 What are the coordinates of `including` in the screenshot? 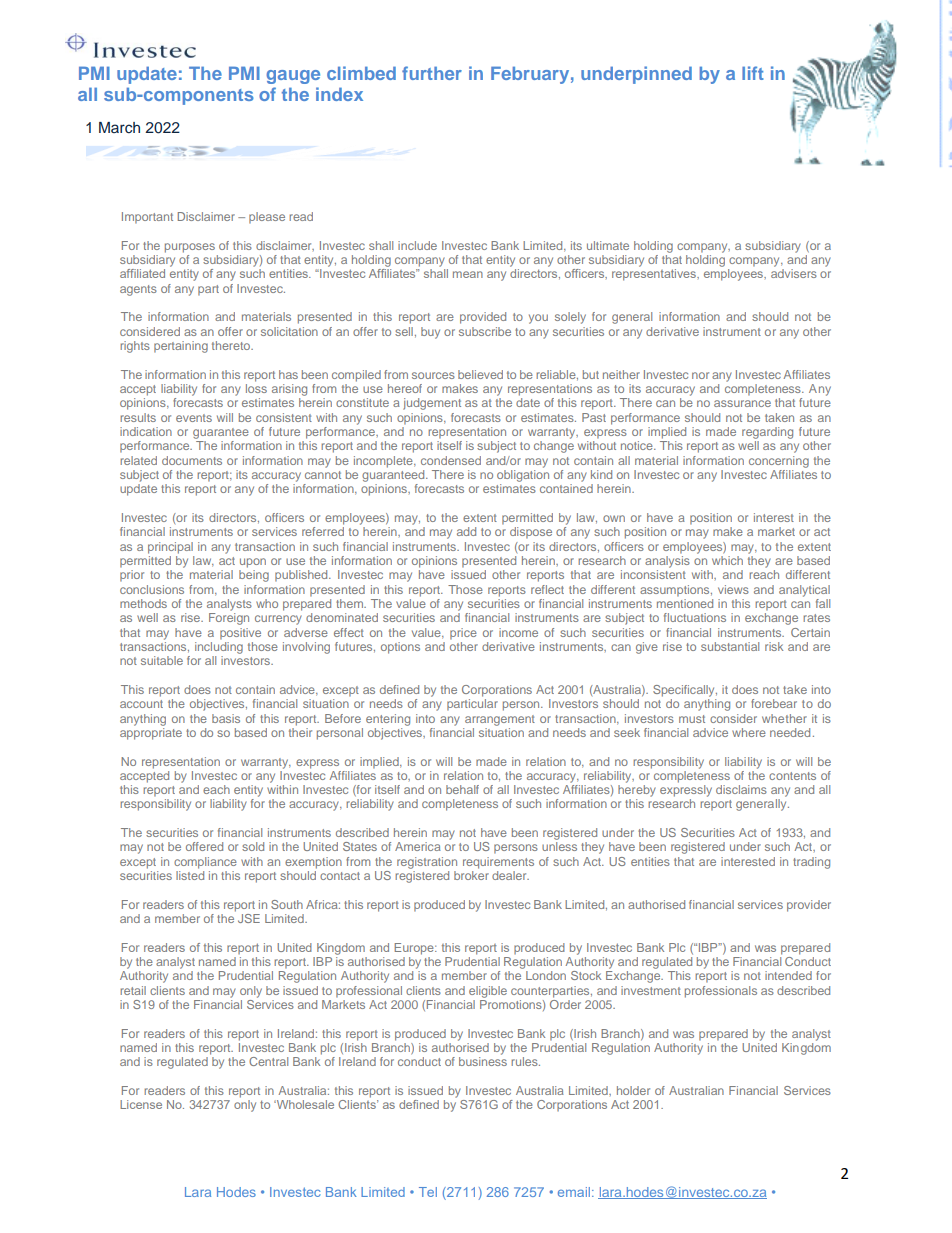 It's located at (219, 646).
